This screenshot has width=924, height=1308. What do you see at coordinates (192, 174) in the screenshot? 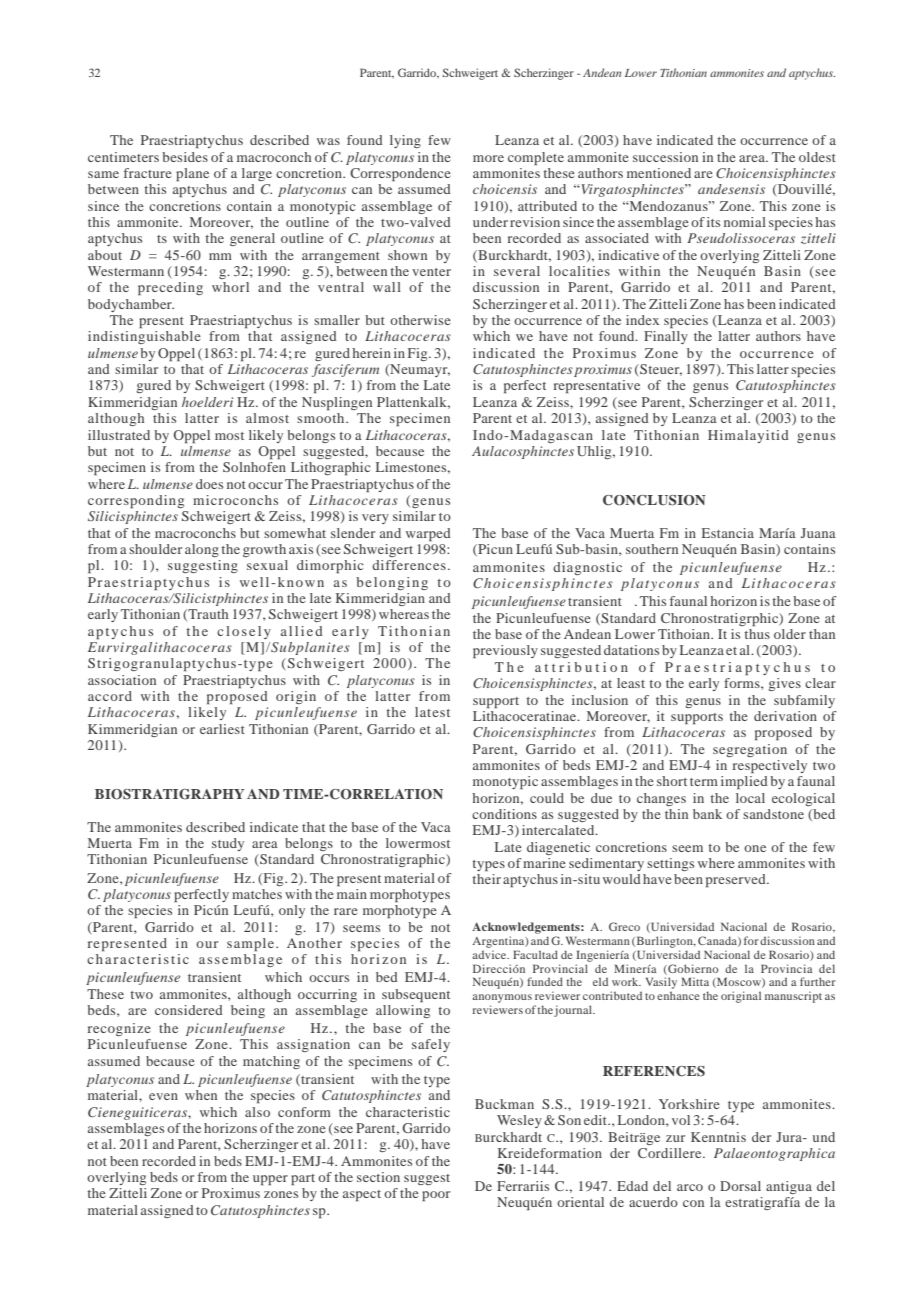
I see `plane` at bounding box center [192, 174].
